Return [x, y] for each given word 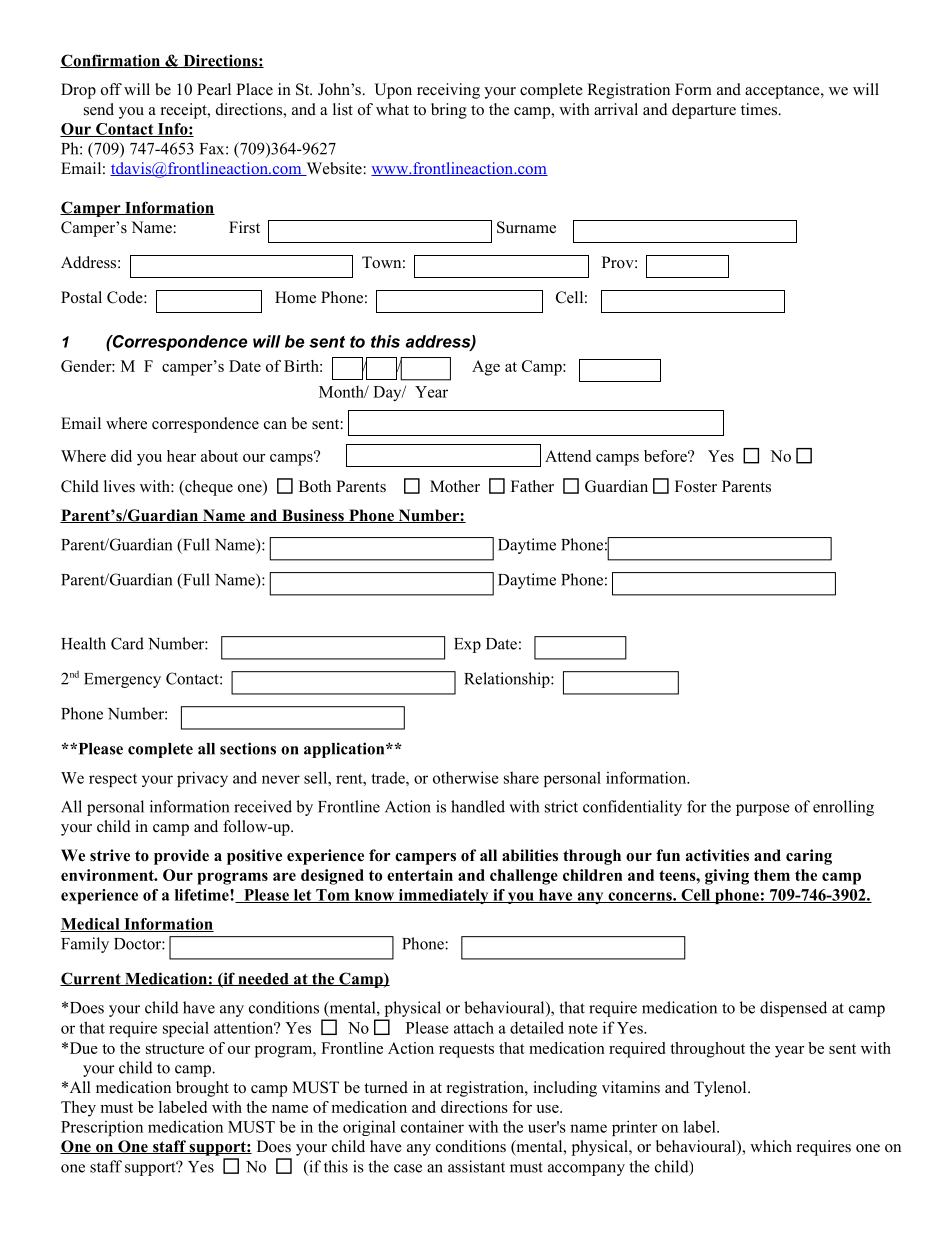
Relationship [508, 680]
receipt [185, 111]
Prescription [102, 1128]
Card [127, 643]
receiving [448, 91]
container [432, 1126]
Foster [696, 486]
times [760, 109]
